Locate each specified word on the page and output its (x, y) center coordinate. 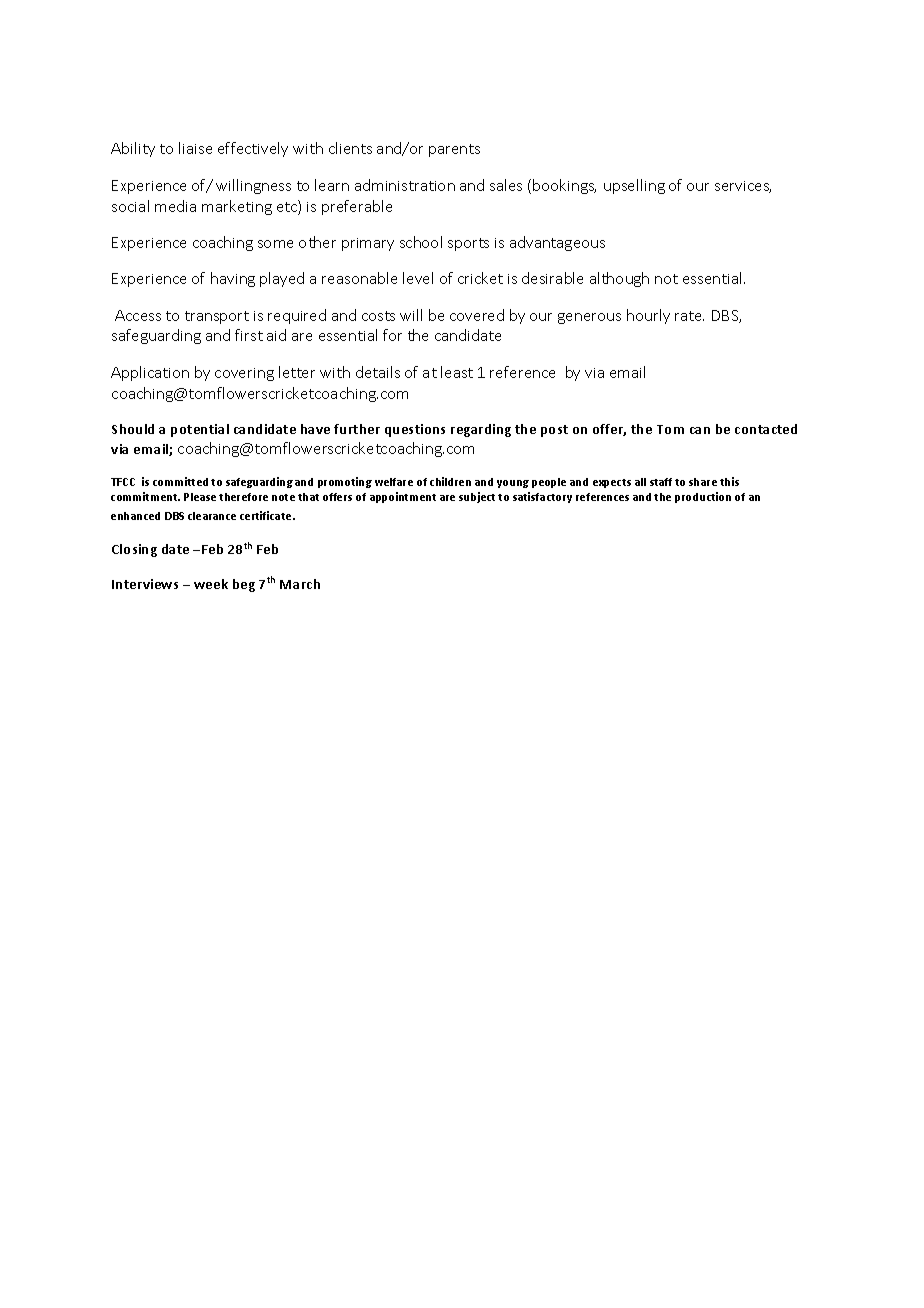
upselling (634, 186)
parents (454, 150)
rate (689, 316)
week (211, 584)
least (457, 372)
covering (244, 374)
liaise (195, 148)
